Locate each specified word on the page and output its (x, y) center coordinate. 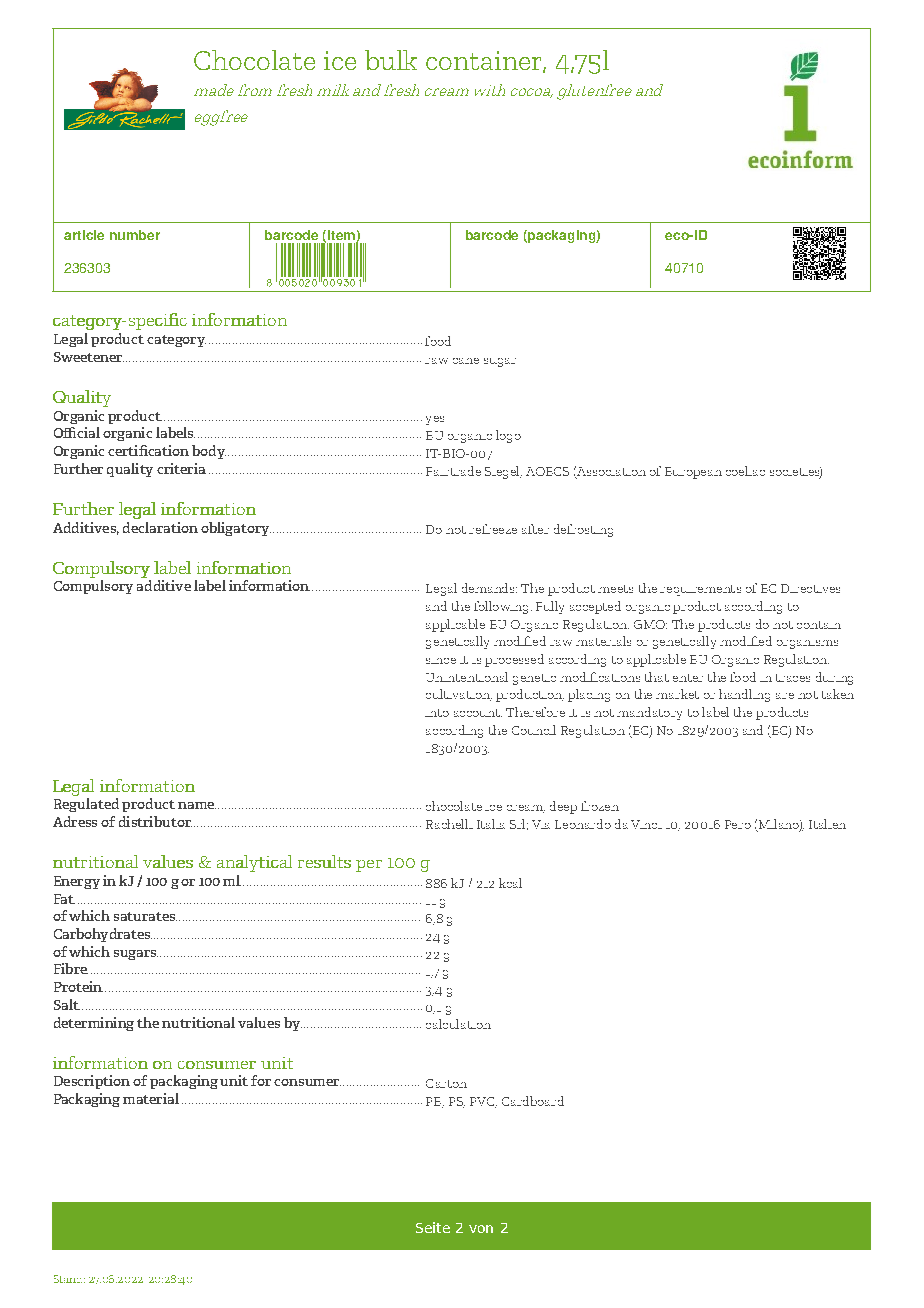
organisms (807, 644)
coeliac (745, 471)
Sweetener (89, 357)
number (135, 235)
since (441, 661)
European (693, 473)
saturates (145, 916)
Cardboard (533, 1101)
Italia (491, 824)
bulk (391, 60)
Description (92, 1082)
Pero (738, 824)
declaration (160, 527)
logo (508, 436)
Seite (433, 1227)
